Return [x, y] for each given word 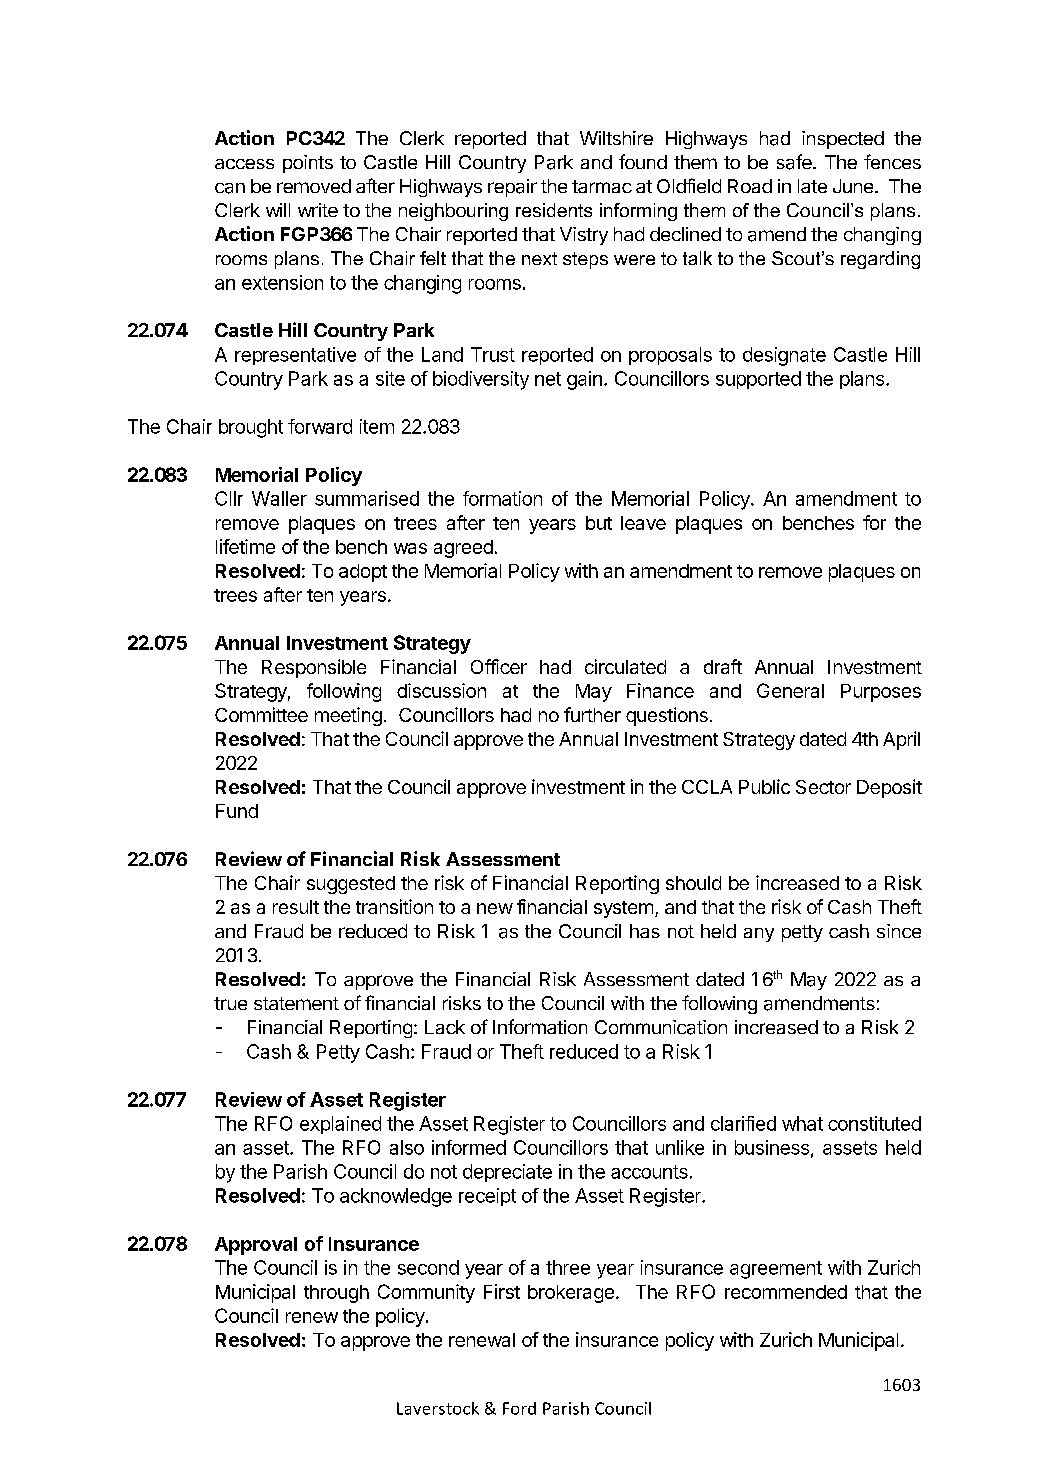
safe [795, 162]
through [336, 1294]
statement [296, 1003]
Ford [519, 1408]
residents [554, 210]
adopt [363, 573]
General [790, 690]
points [308, 164]
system [623, 909]
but [599, 523]
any [759, 935]
